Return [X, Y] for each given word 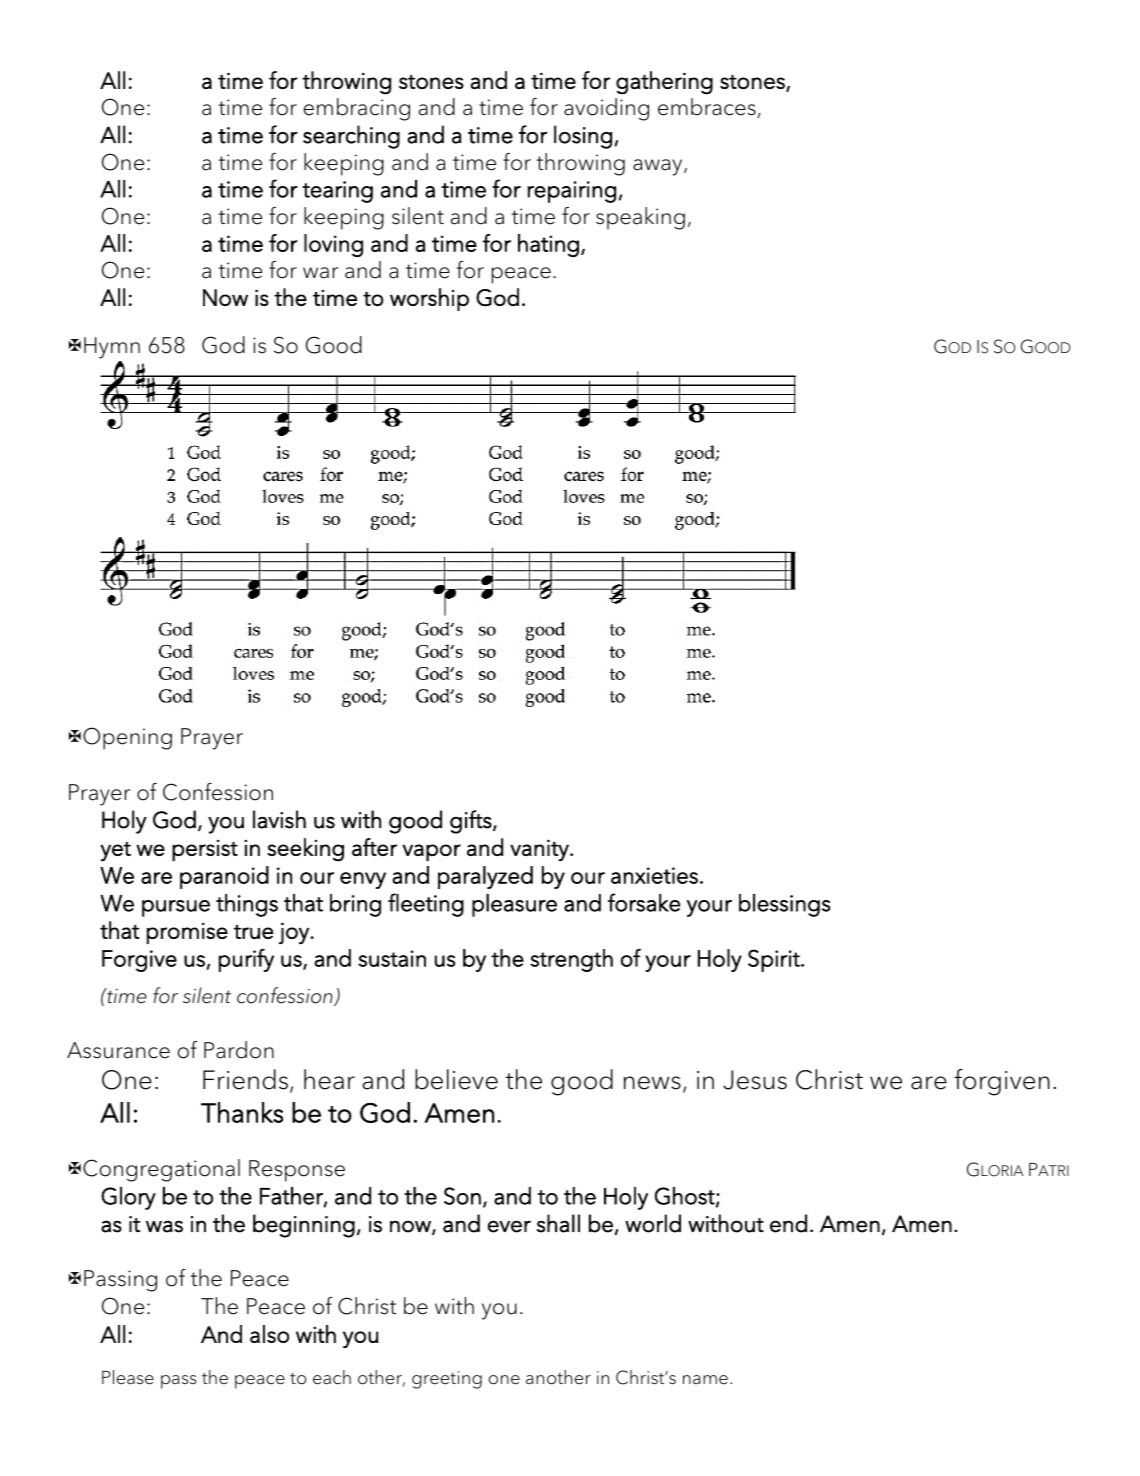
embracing [357, 109]
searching [351, 137]
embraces [707, 107]
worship [429, 299]
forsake [644, 902]
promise [187, 933]
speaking [640, 218]
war [320, 273]
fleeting [426, 905]
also [269, 1334]
